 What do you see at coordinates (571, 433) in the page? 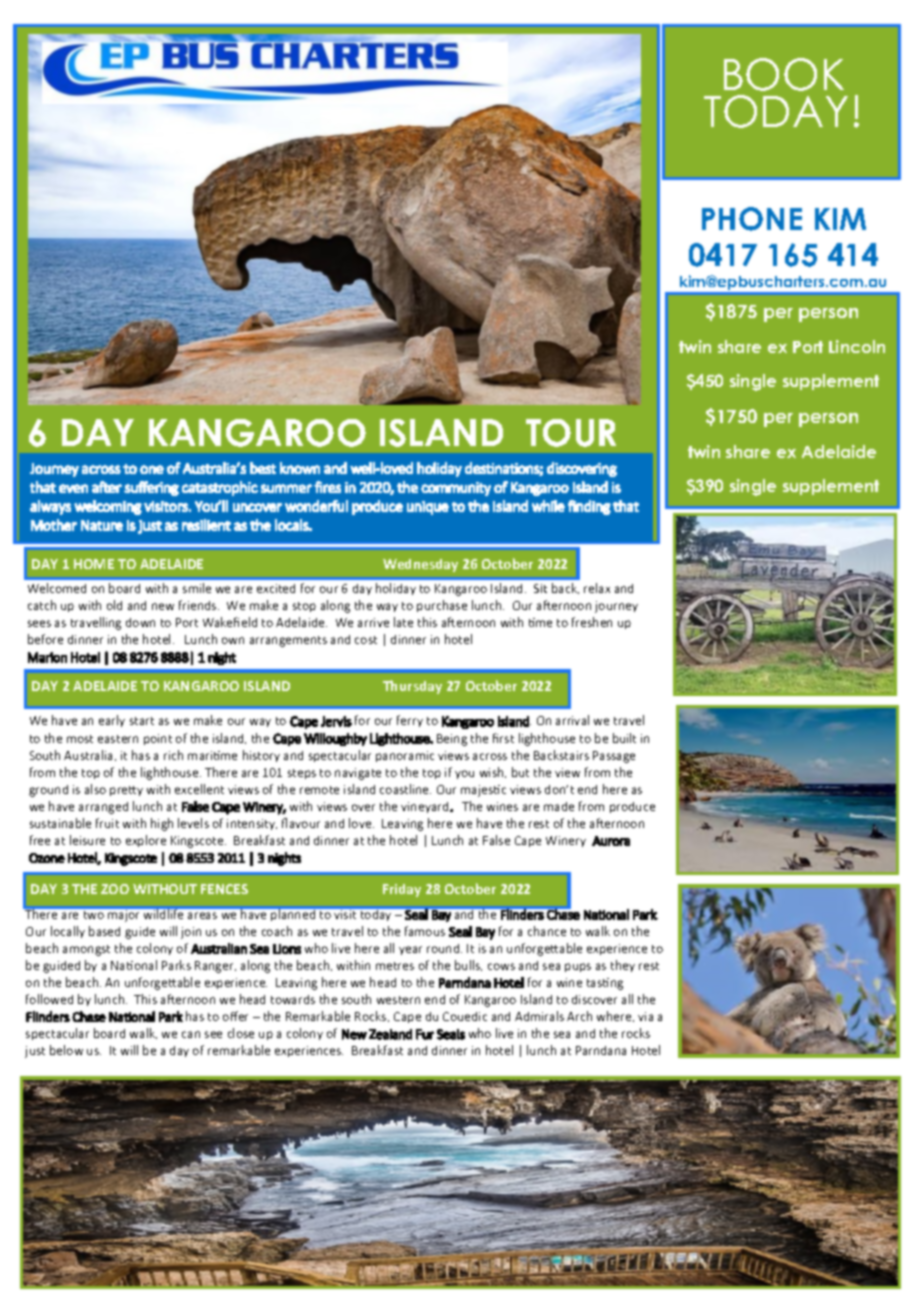
I see `TOUR` at bounding box center [571, 433].
